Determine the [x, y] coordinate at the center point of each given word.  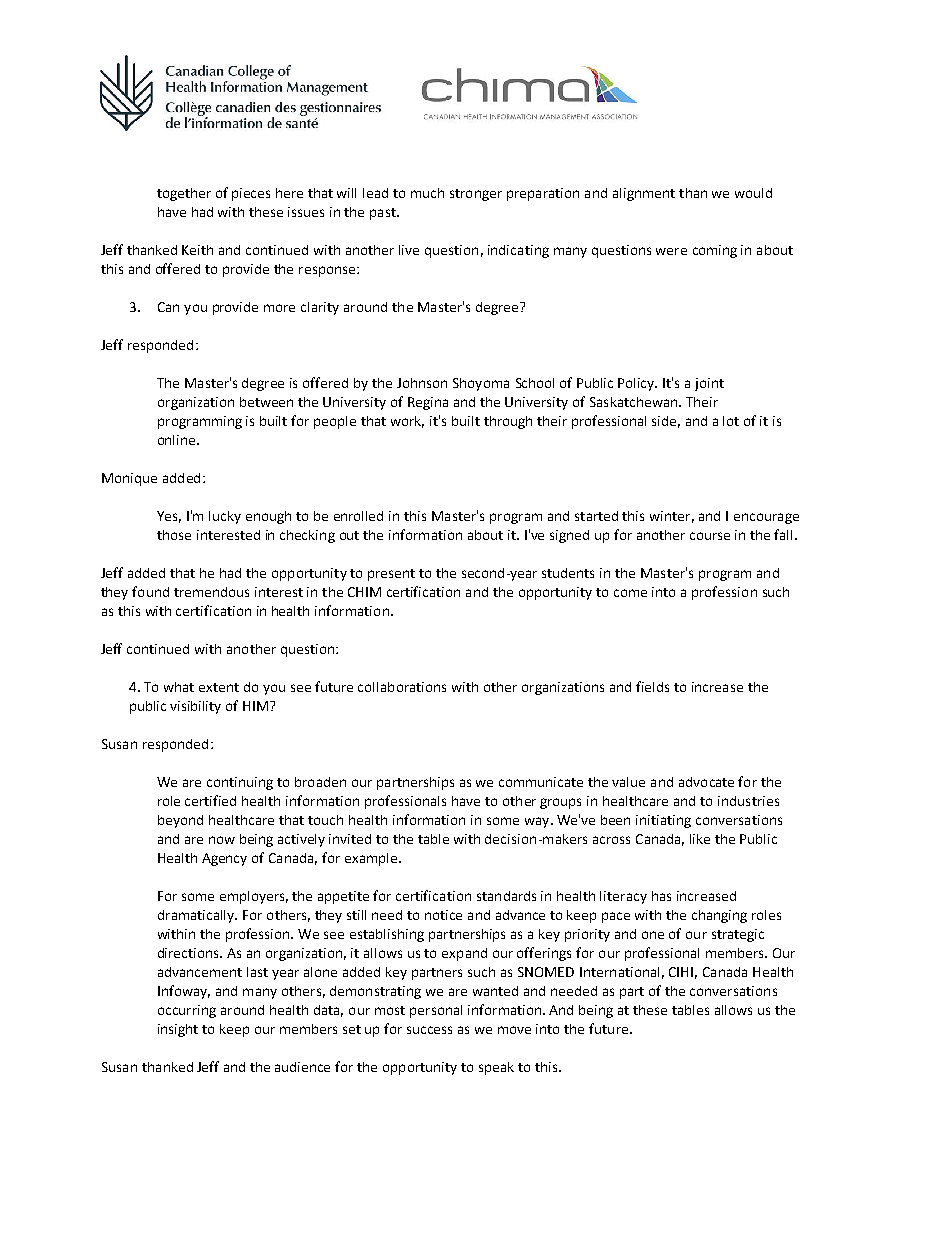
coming [715, 251]
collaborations [402, 687]
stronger [476, 195]
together [184, 194]
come [630, 593]
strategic [738, 935]
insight [178, 1030]
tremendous [211, 592]
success [429, 1030]
